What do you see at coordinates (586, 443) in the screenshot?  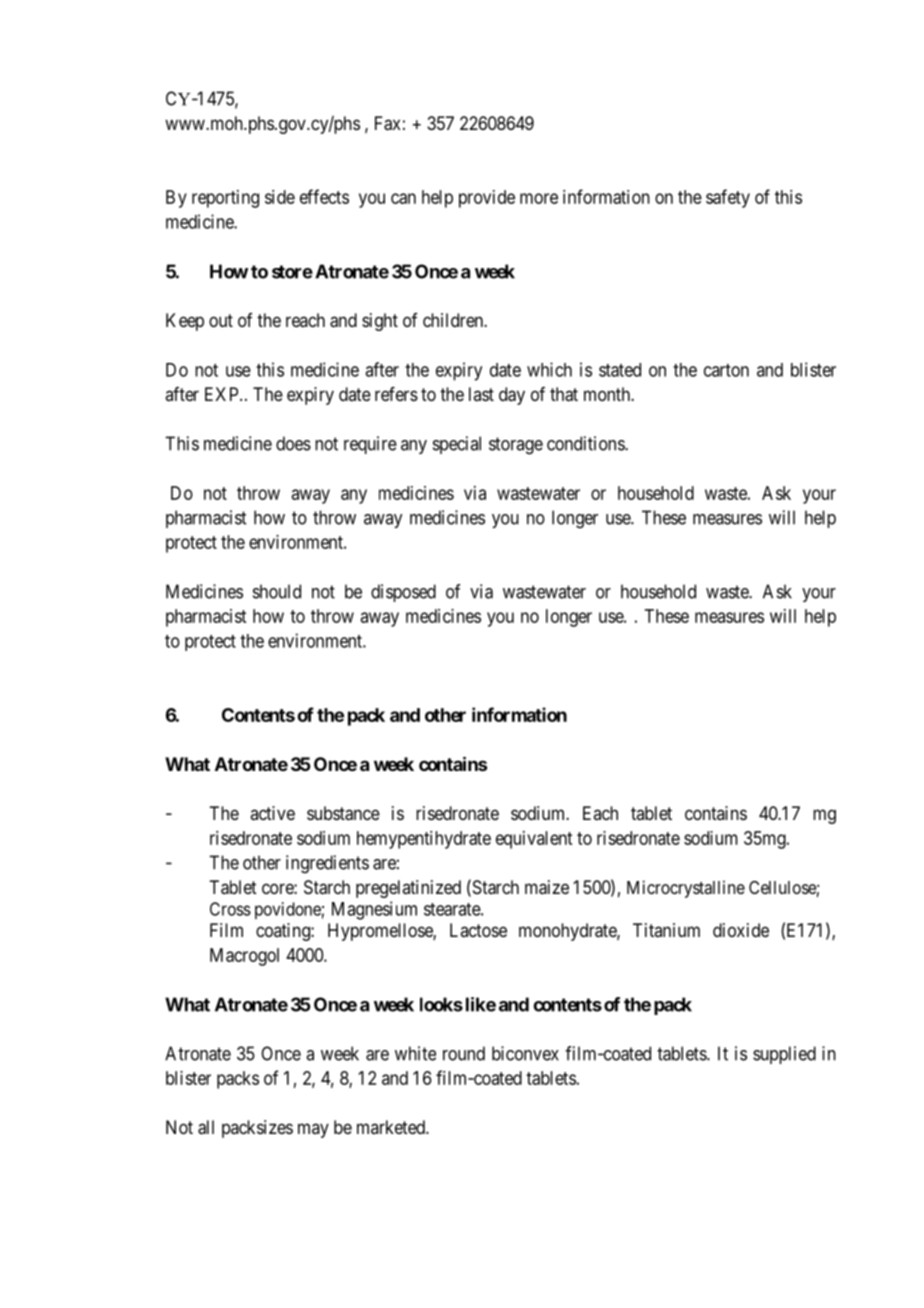 I see `conditions` at bounding box center [586, 443].
